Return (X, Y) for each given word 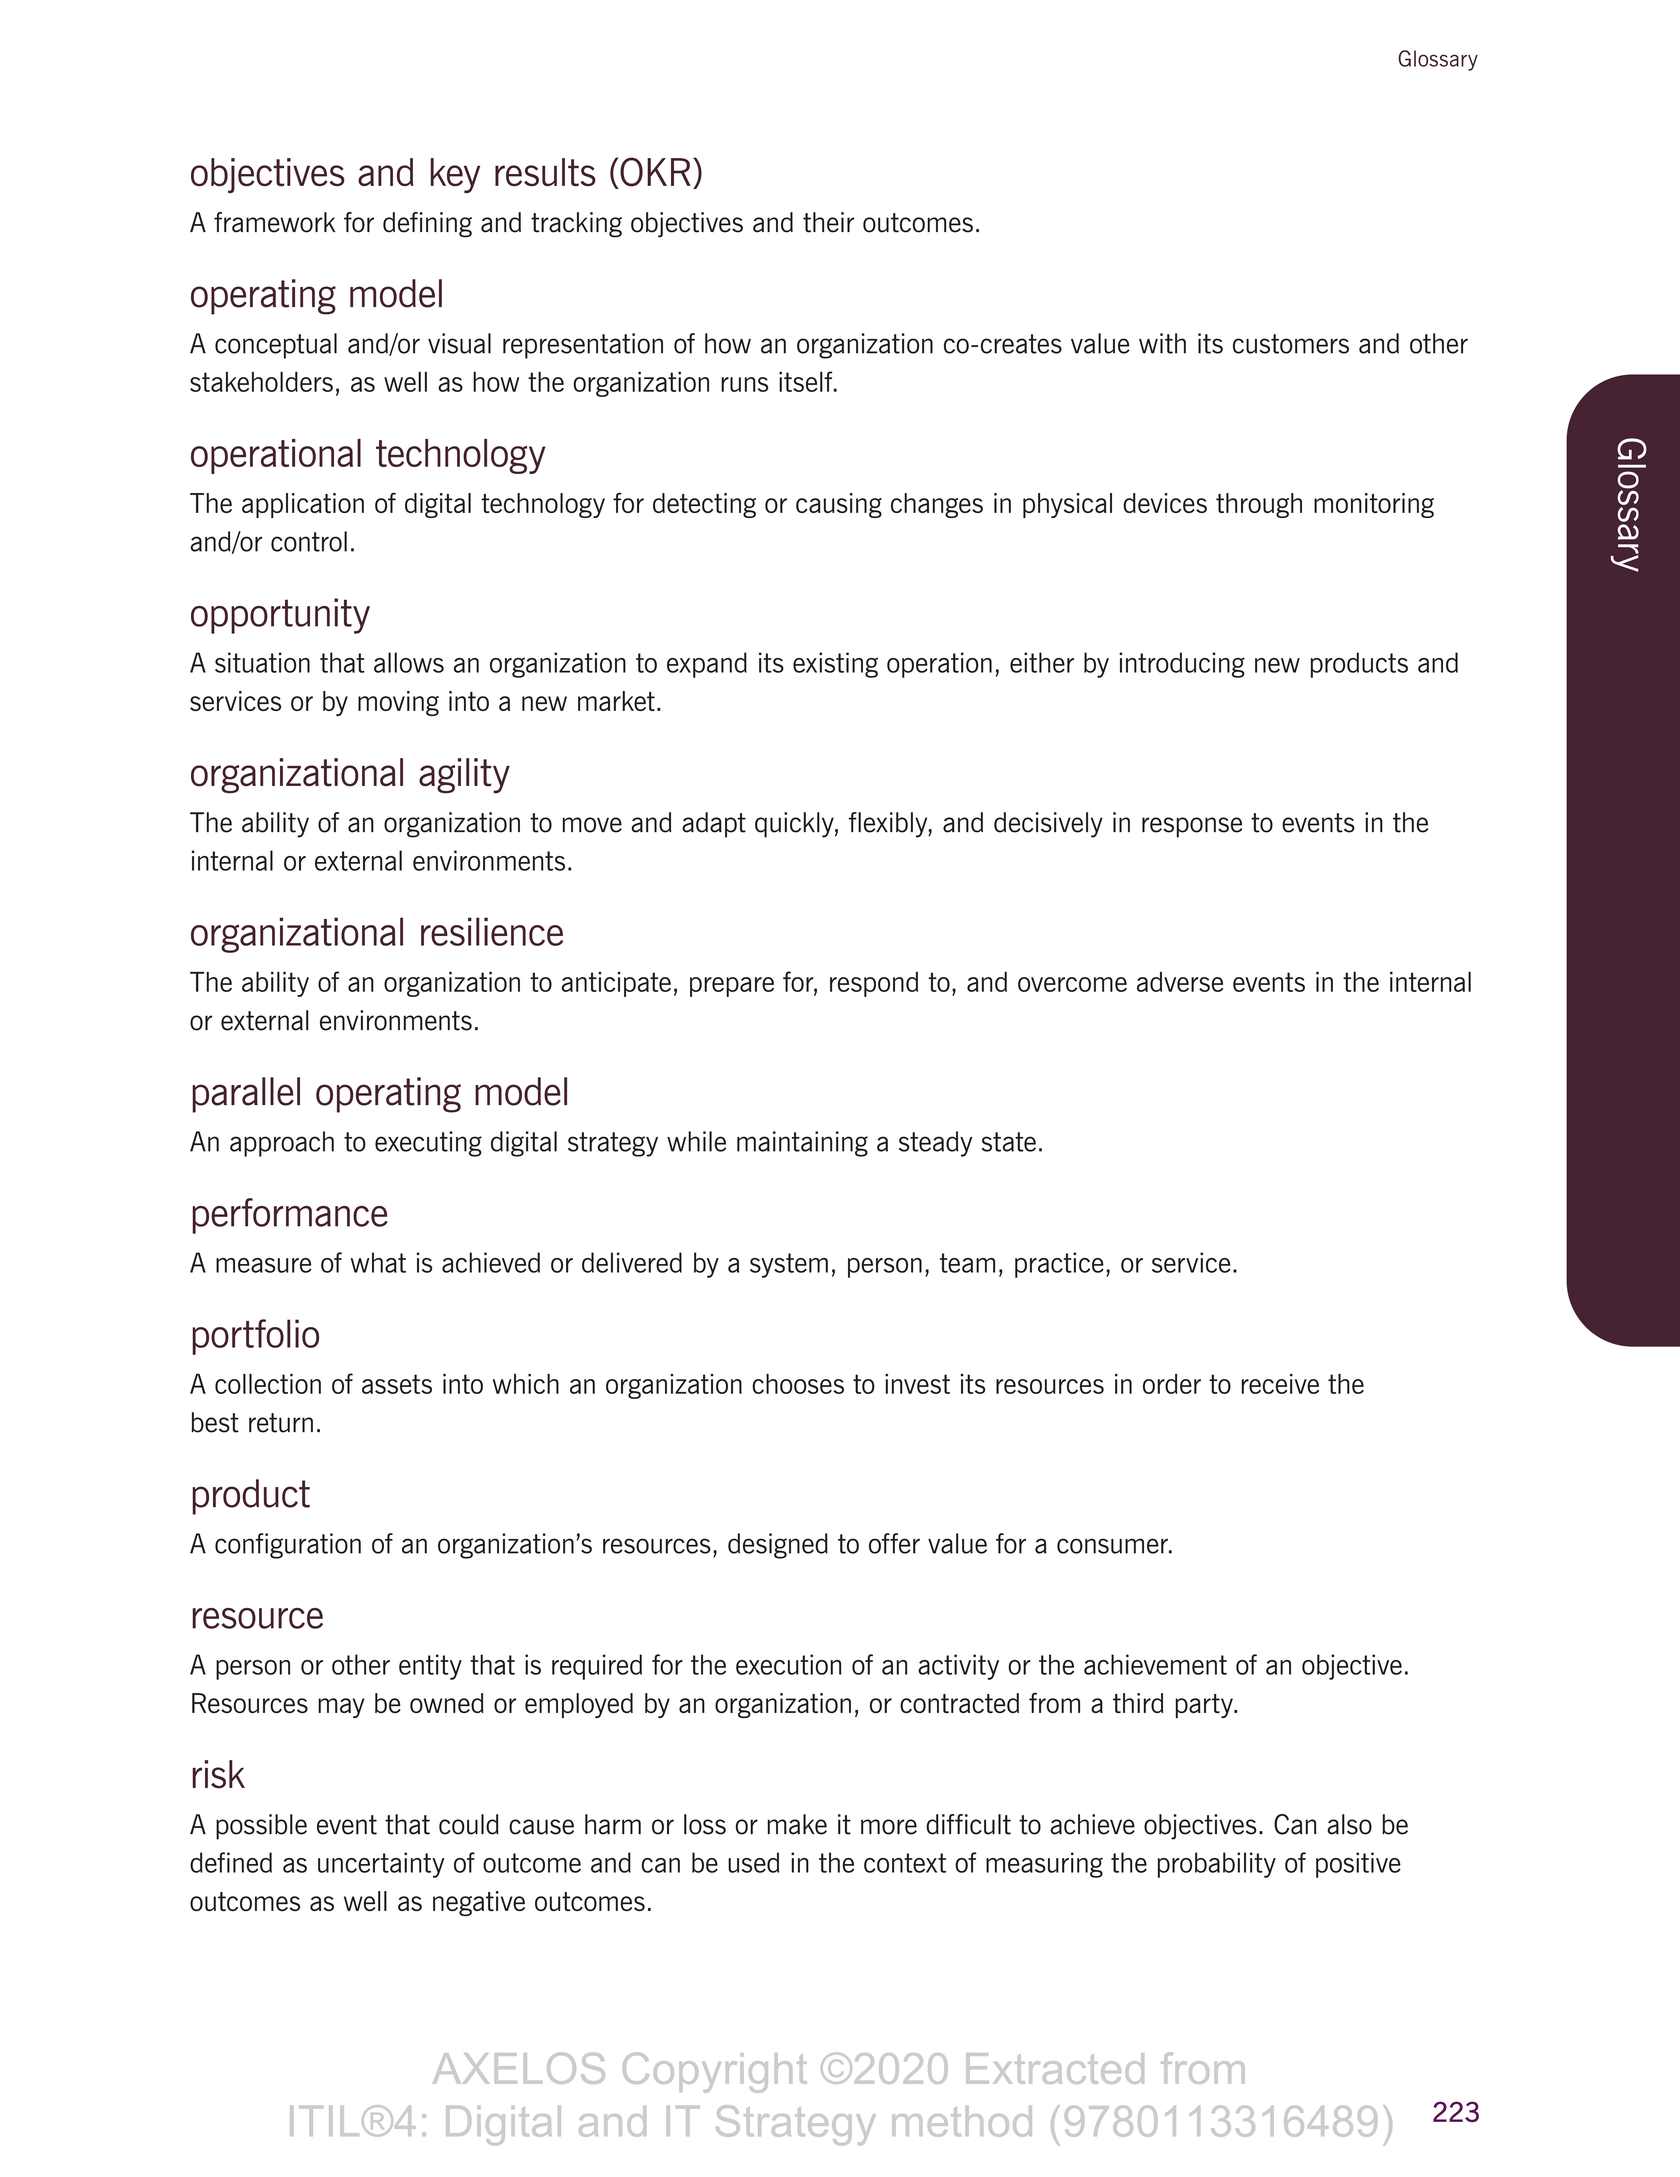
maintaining (802, 1144)
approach (282, 1144)
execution (788, 1664)
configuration (288, 1546)
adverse (1180, 982)
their (828, 222)
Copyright (715, 2073)
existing (835, 665)
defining (427, 225)
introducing (1182, 665)
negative (479, 1903)
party (1205, 1706)
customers (1291, 344)
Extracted (1055, 2068)
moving (398, 703)
